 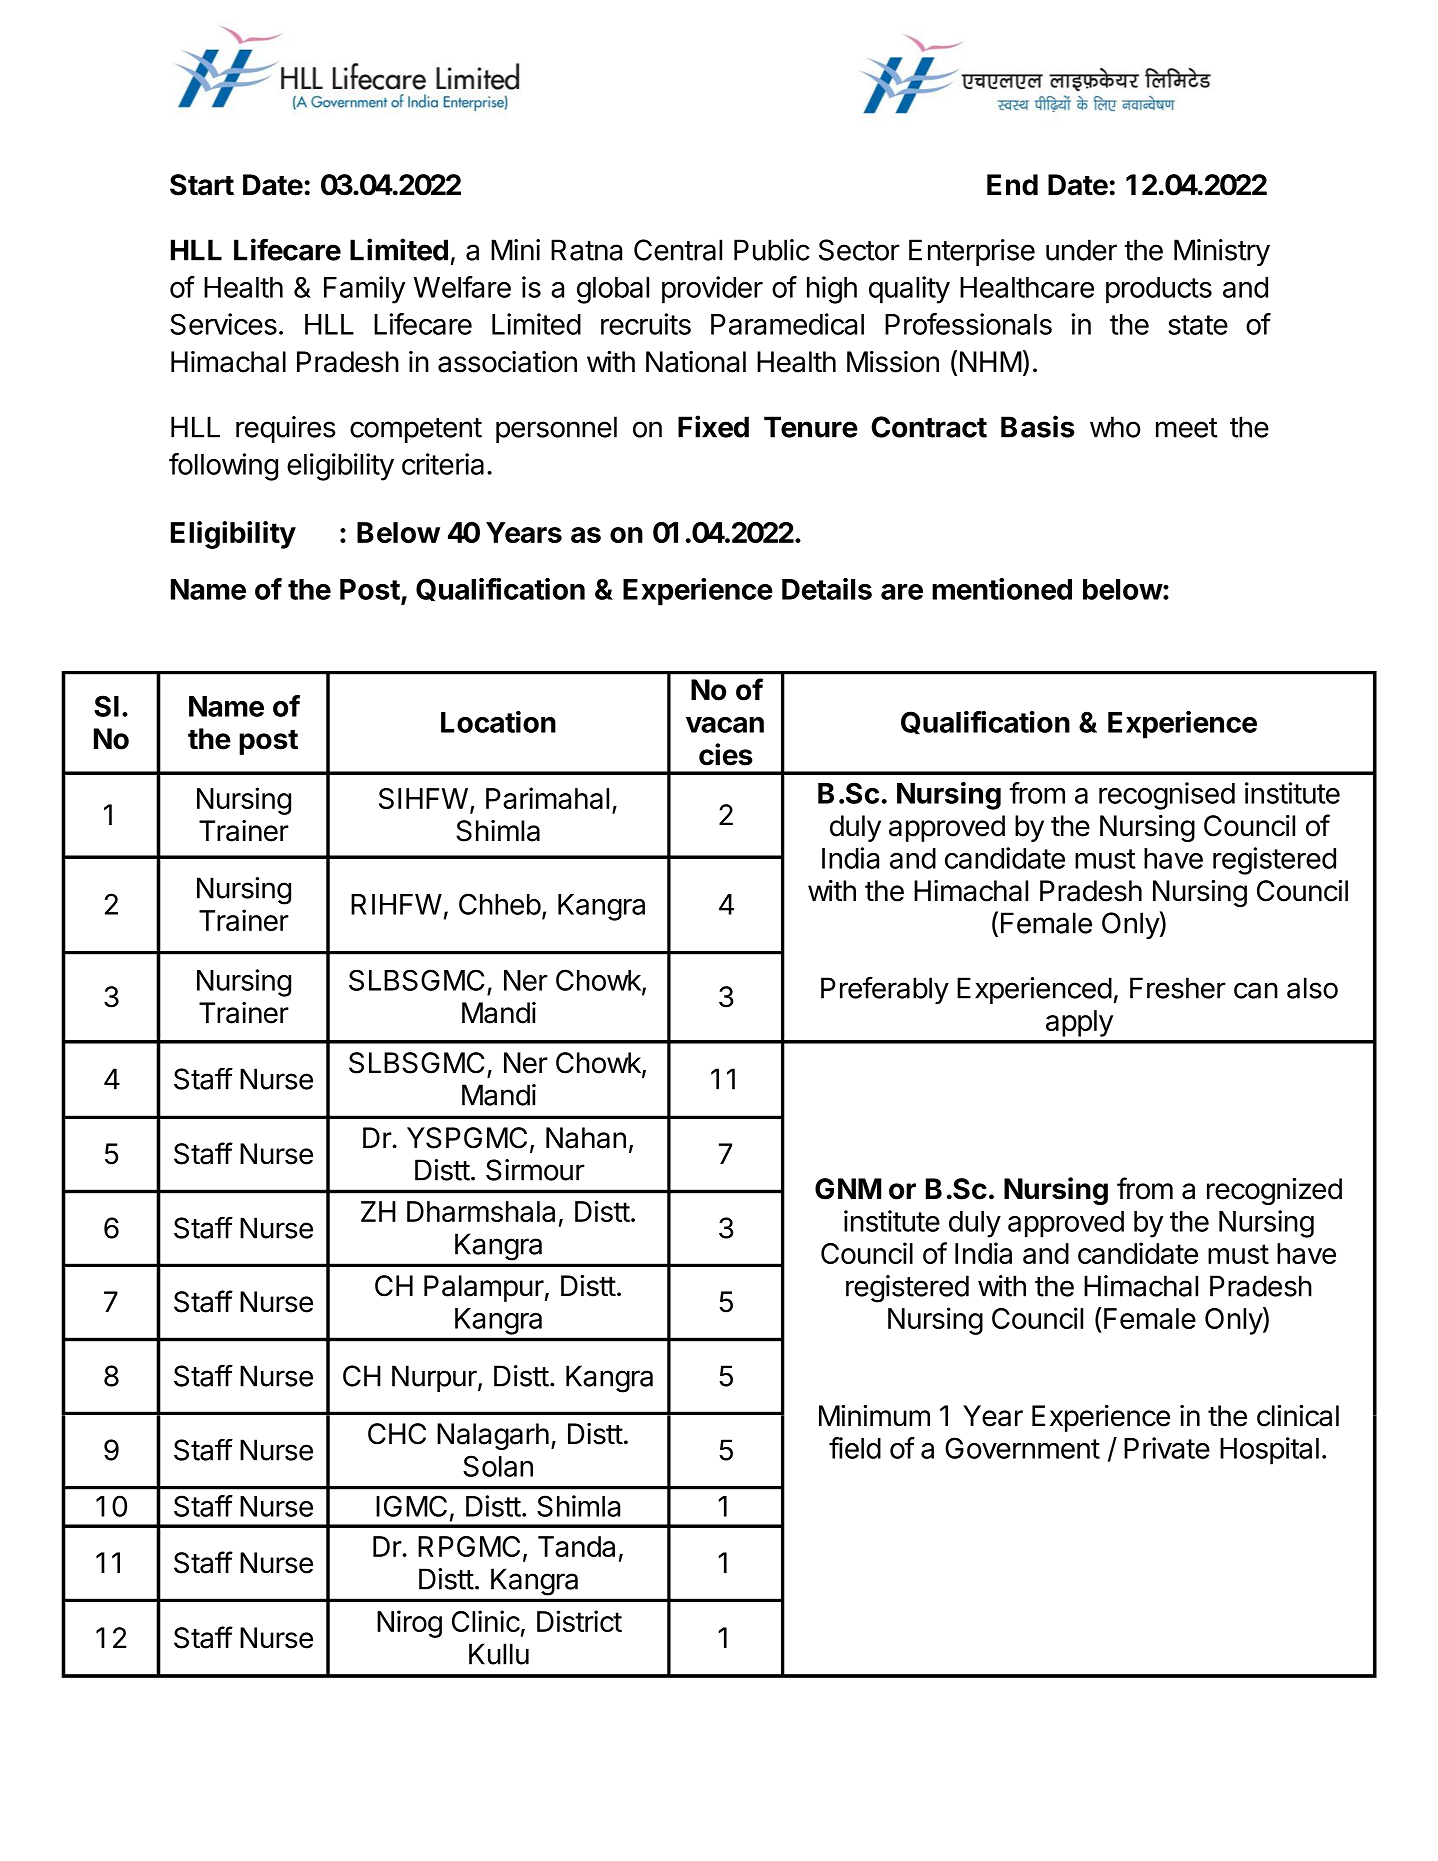 What do you see at coordinates (1274, 1191) in the screenshot?
I see `recognized` at bounding box center [1274, 1191].
